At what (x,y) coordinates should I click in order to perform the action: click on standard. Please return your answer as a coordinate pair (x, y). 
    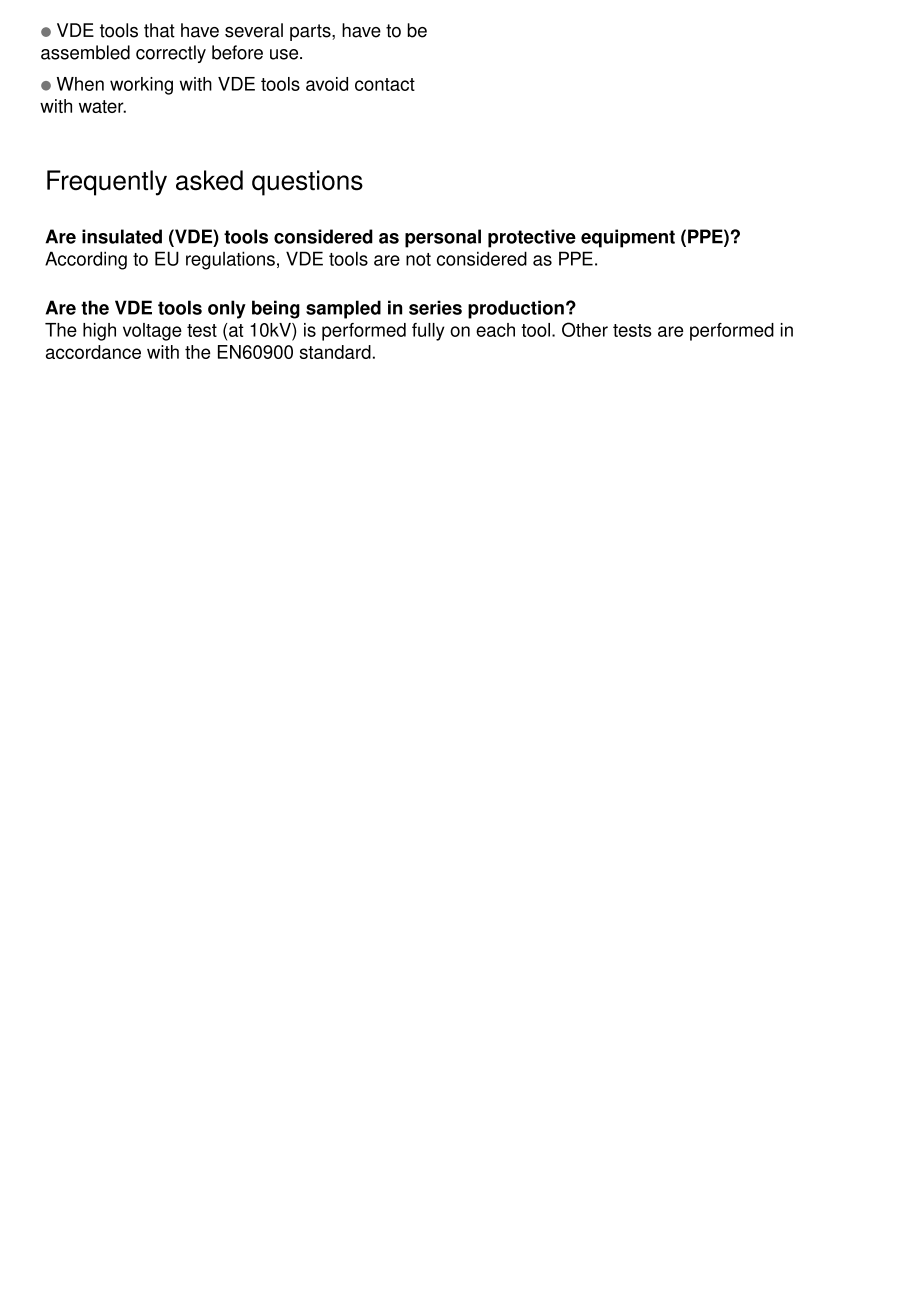
    Looking at the image, I should click on (335, 352).
